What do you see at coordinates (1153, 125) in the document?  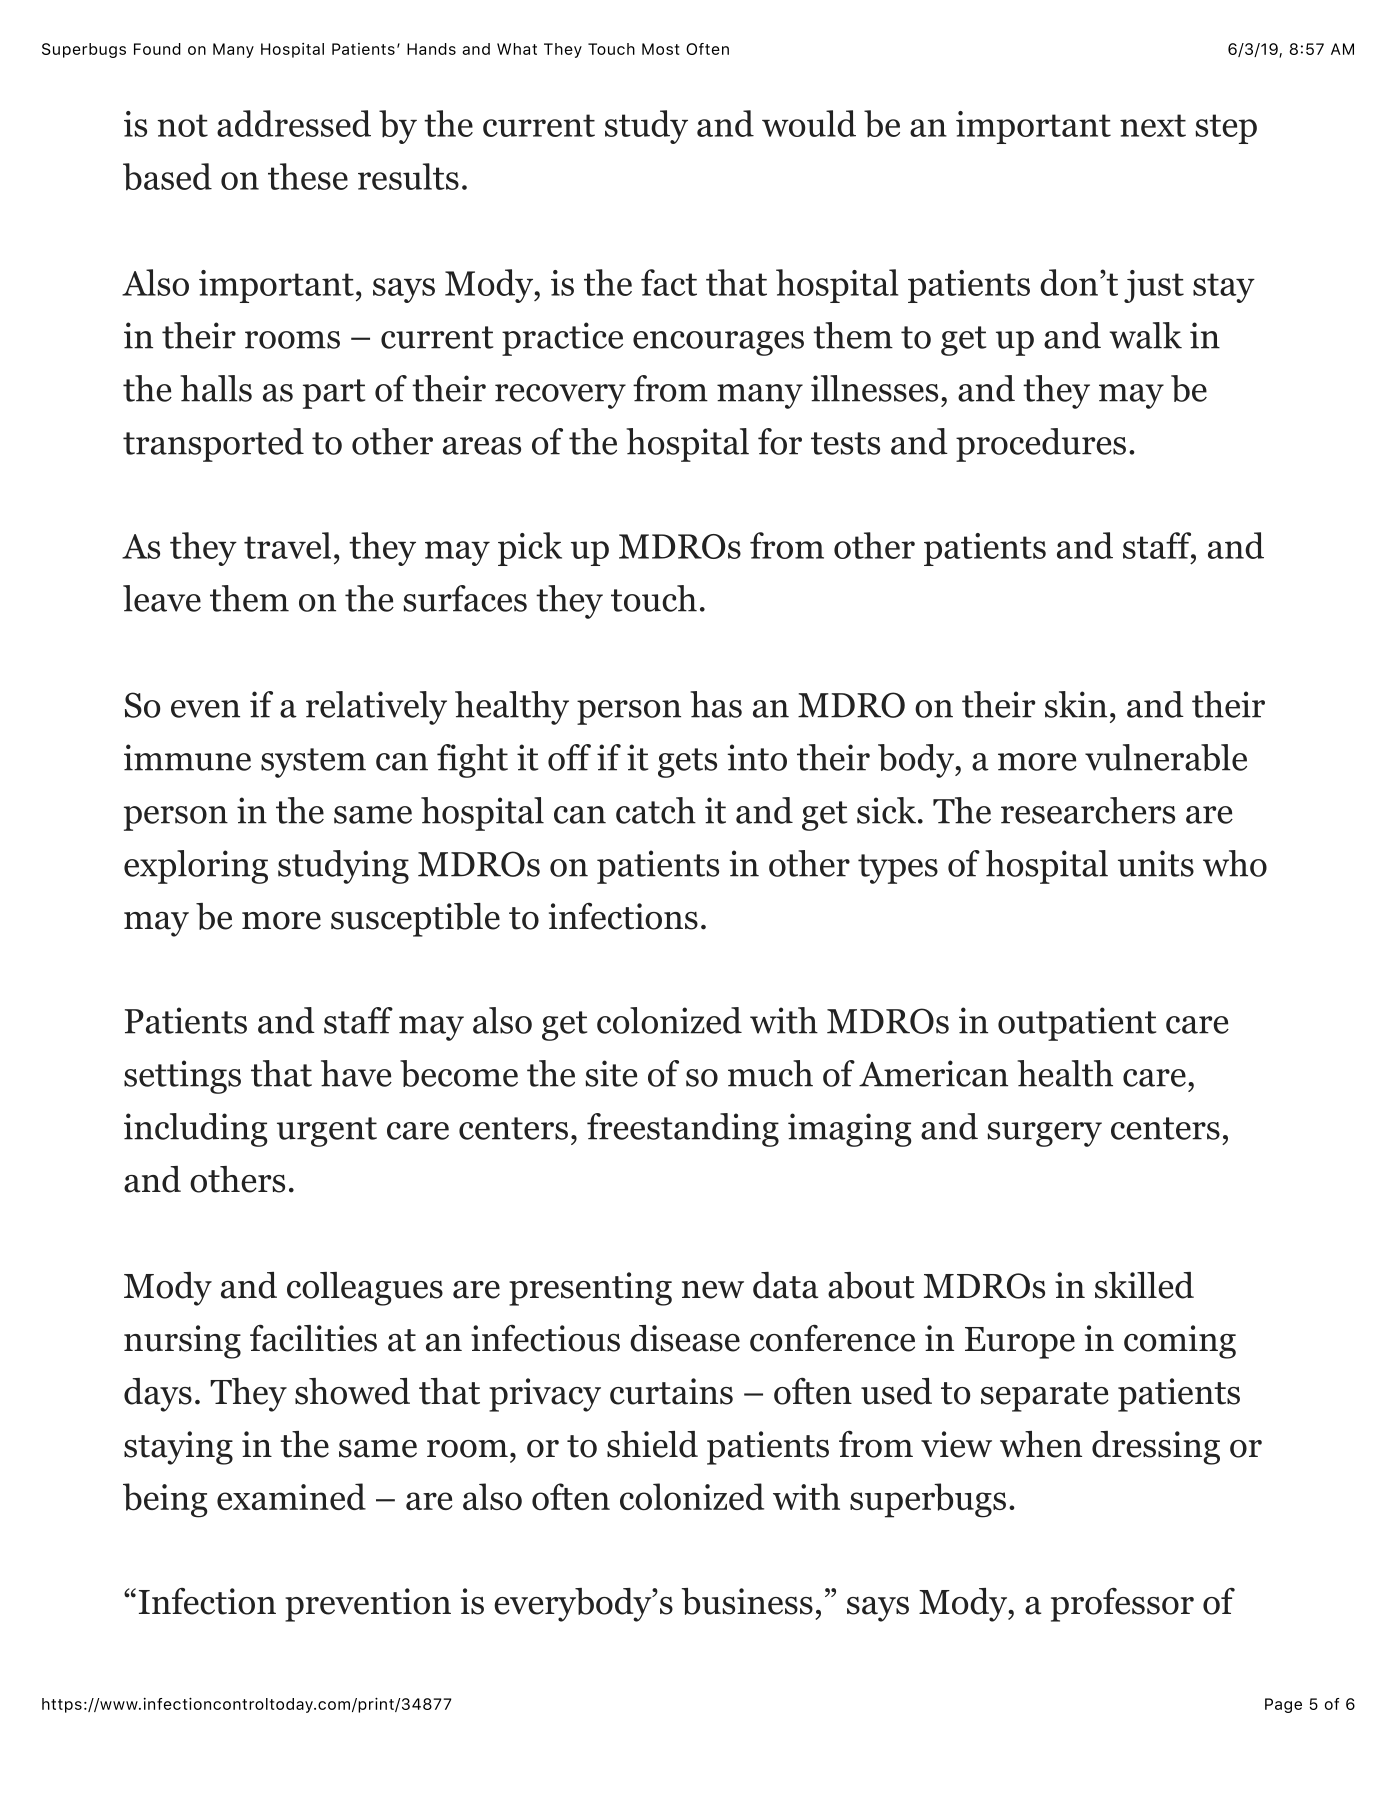 I see `next` at bounding box center [1153, 125].
